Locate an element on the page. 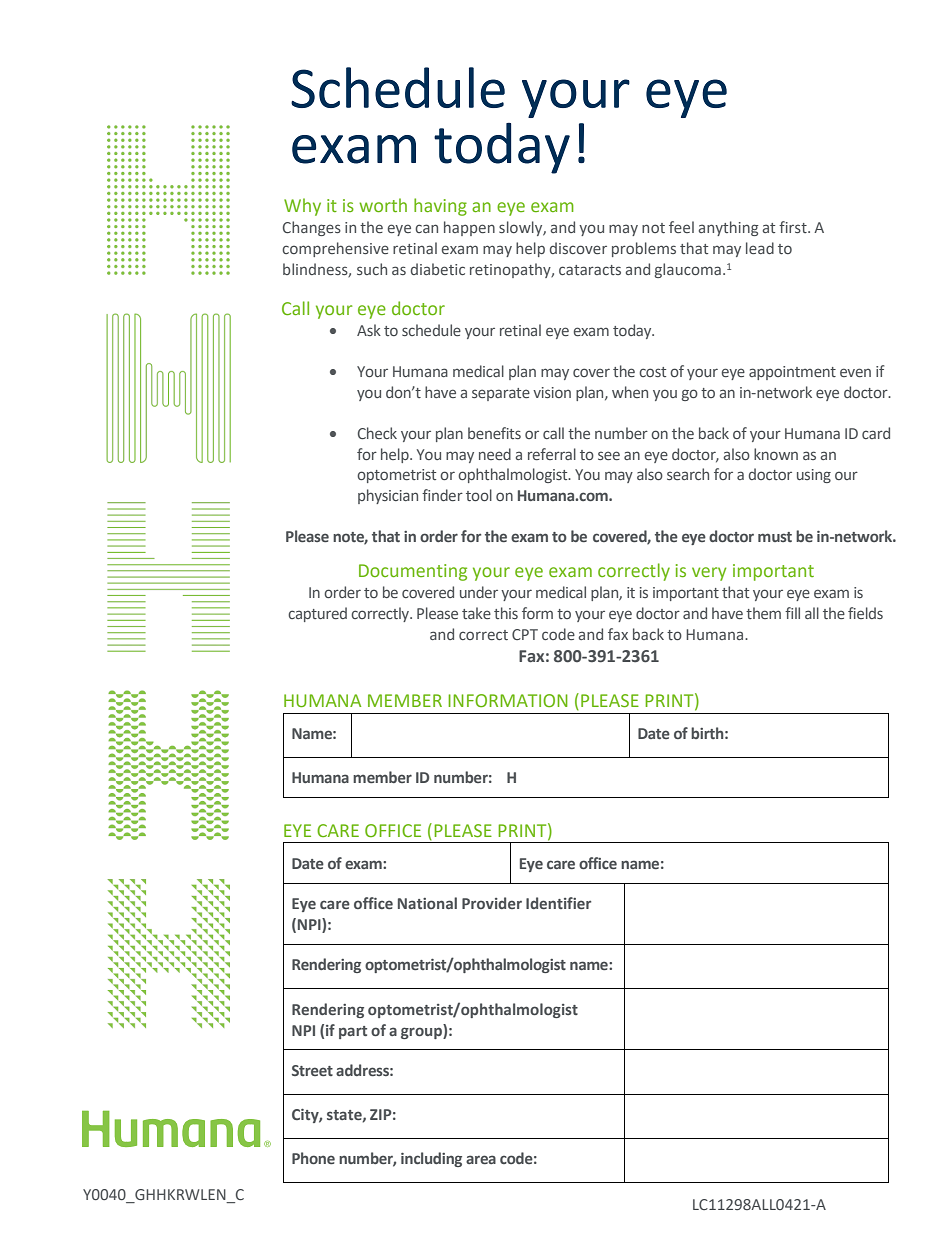  cataracts is located at coordinates (590, 270).
